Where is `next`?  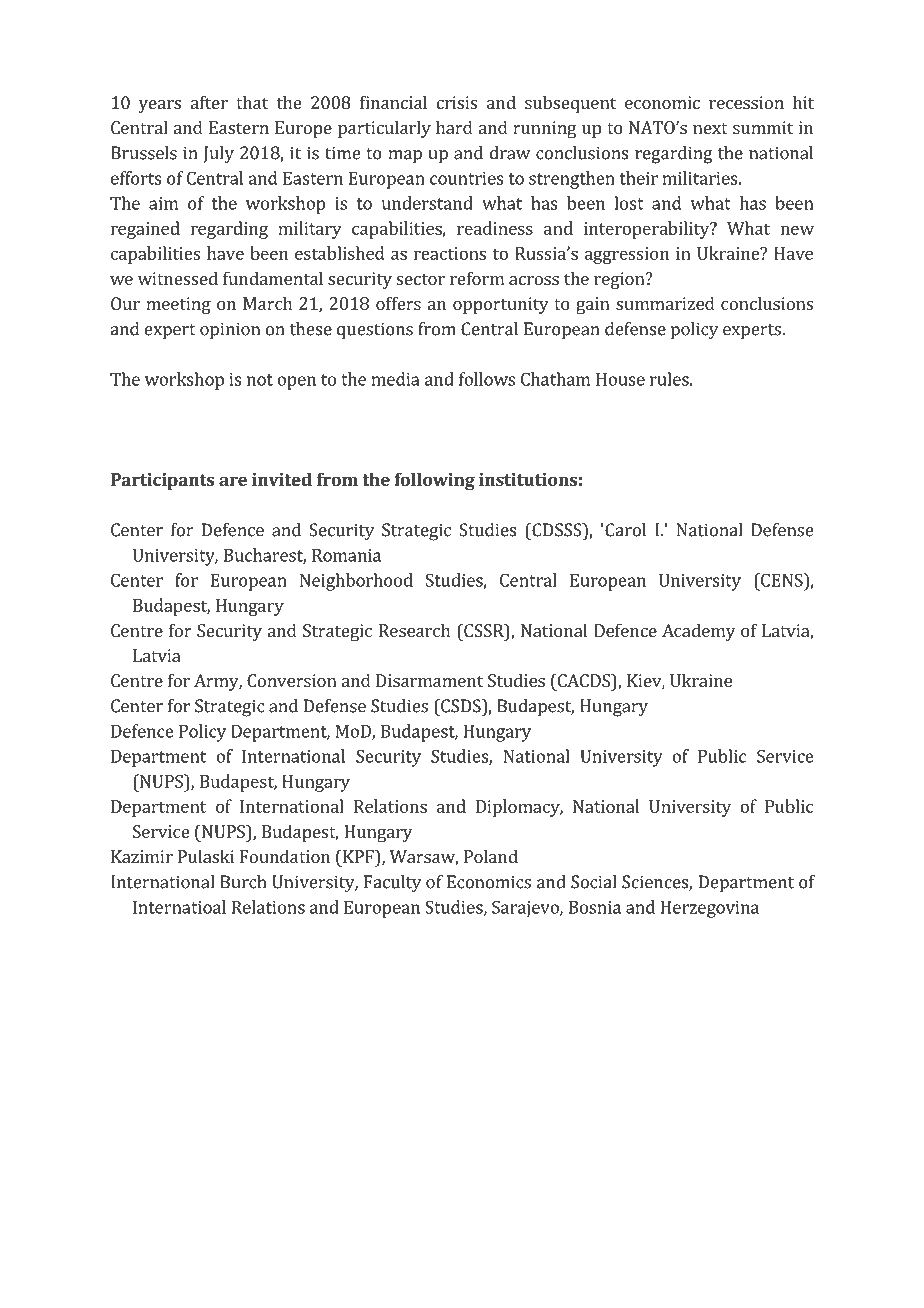
next is located at coordinates (710, 128).
